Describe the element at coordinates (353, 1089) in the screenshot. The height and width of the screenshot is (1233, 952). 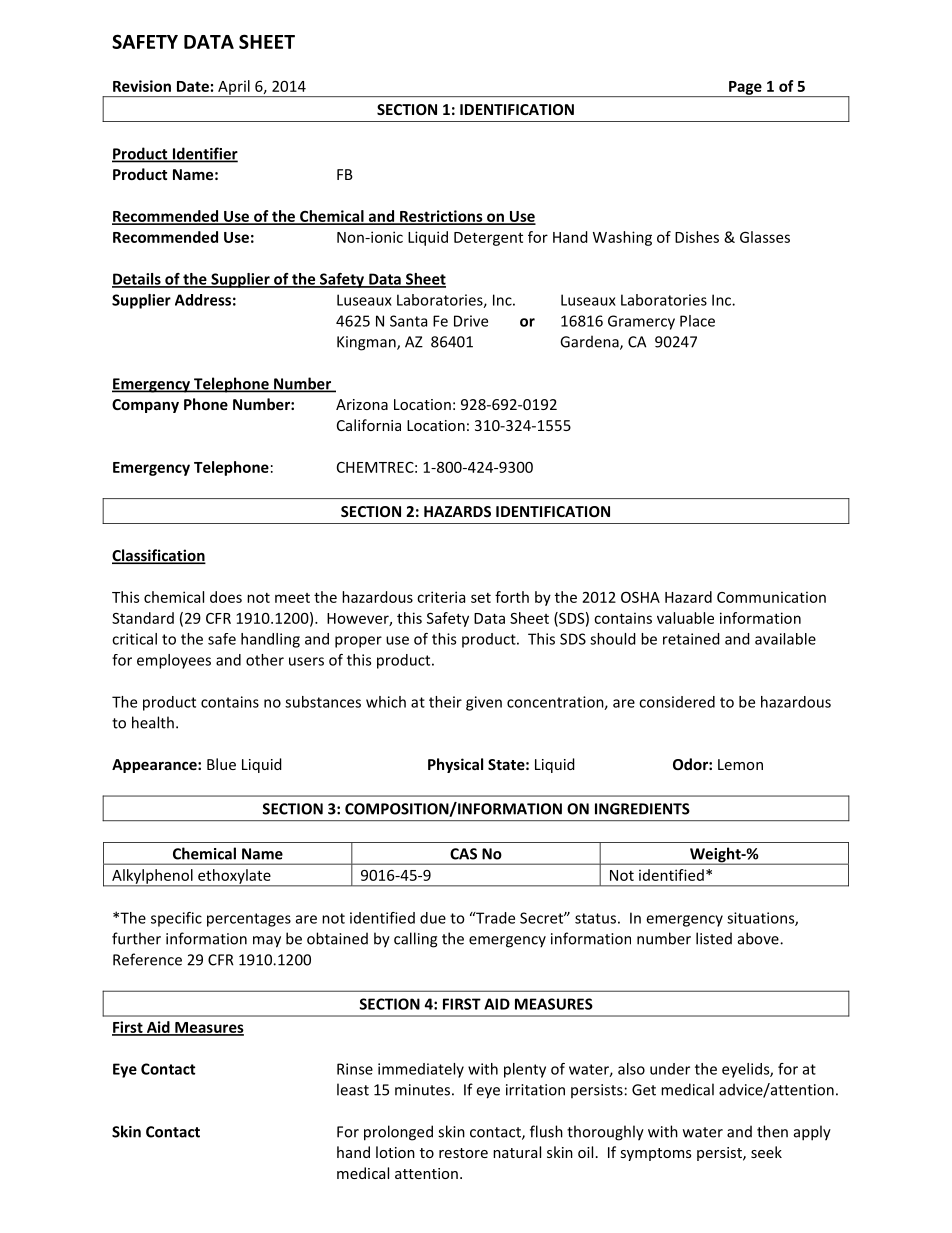
I see `least` at that location.
